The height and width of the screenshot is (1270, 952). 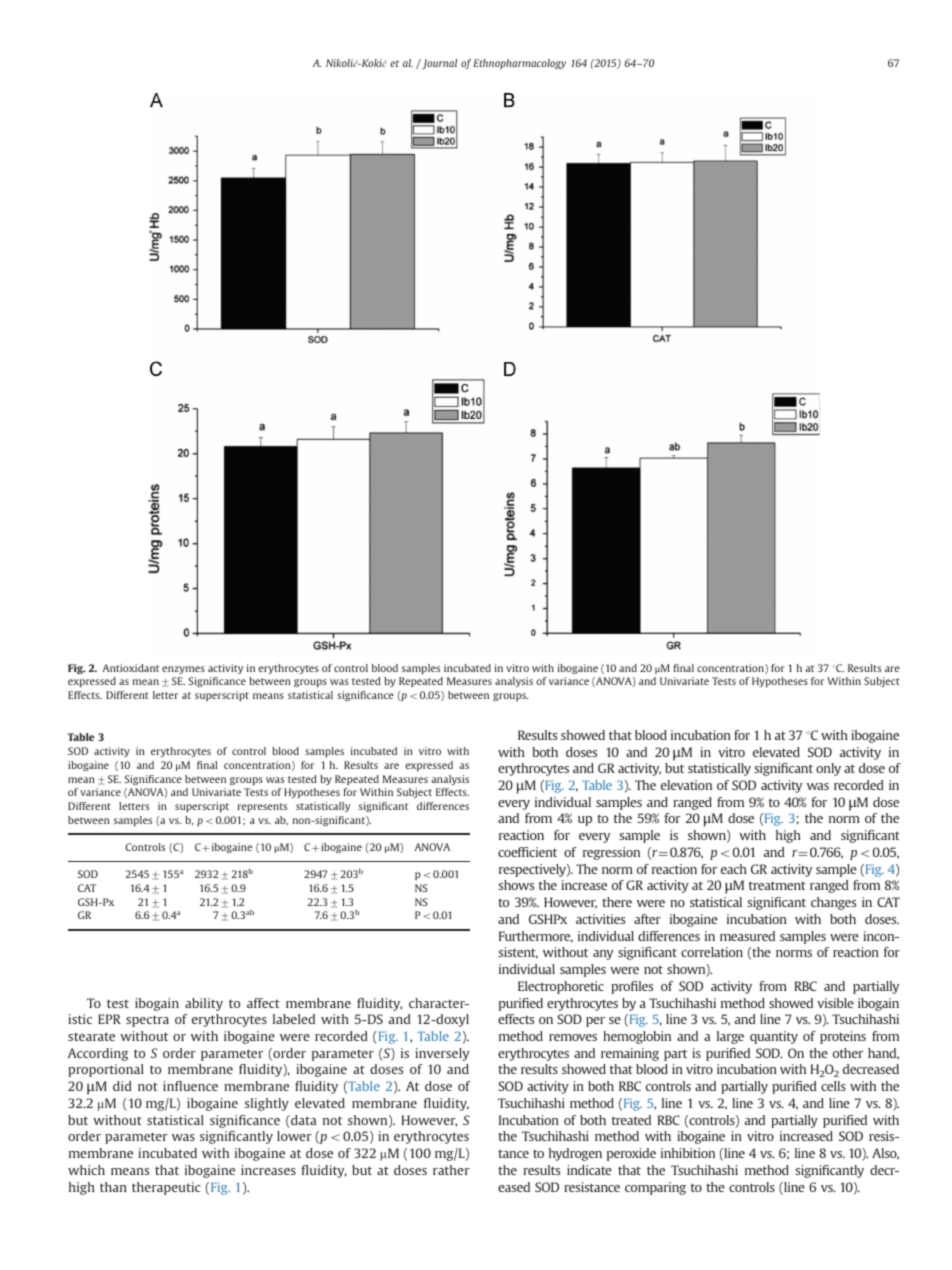 I want to click on enzymes, so click(x=183, y=670).
